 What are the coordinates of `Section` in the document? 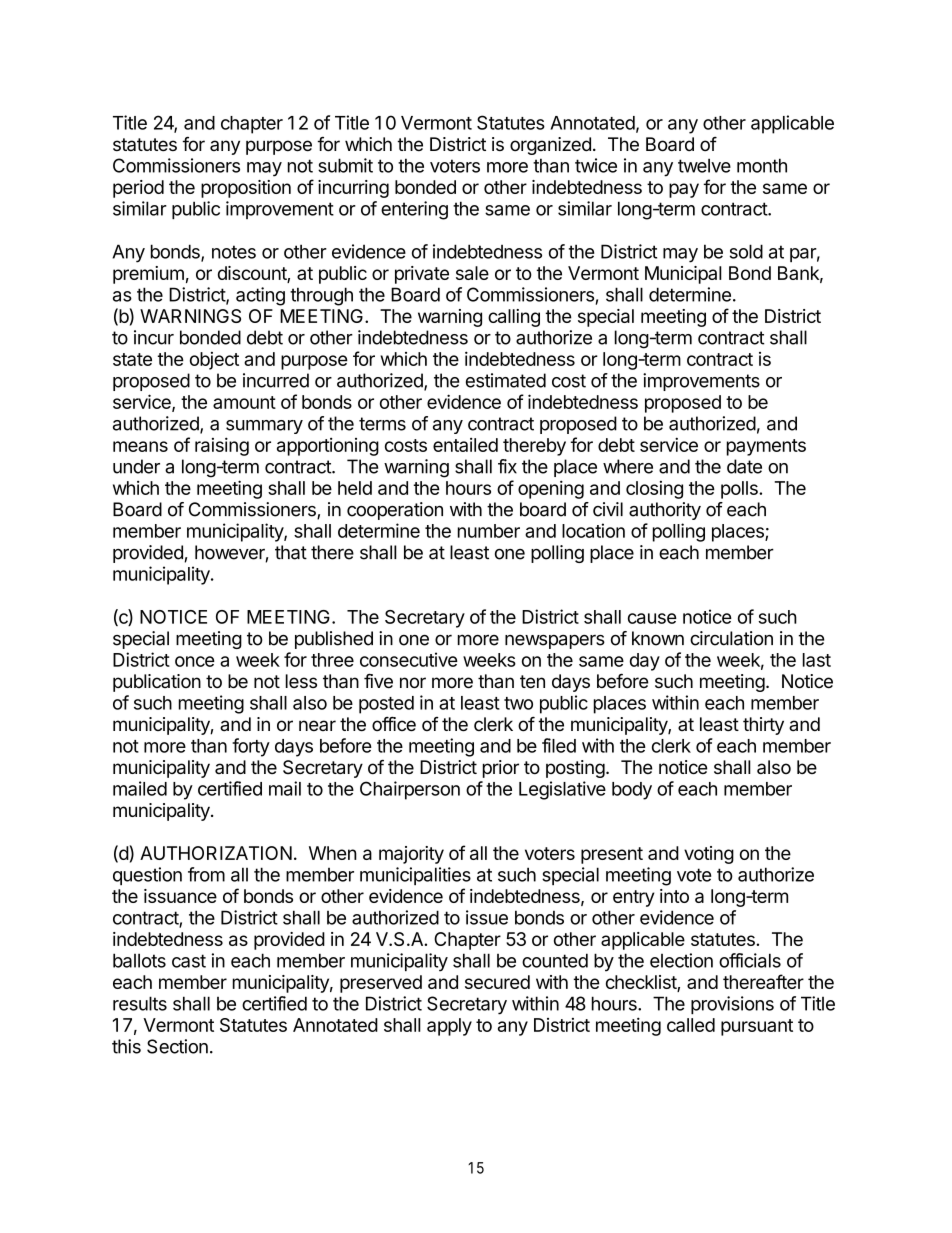 It's located at (177, 1046).
